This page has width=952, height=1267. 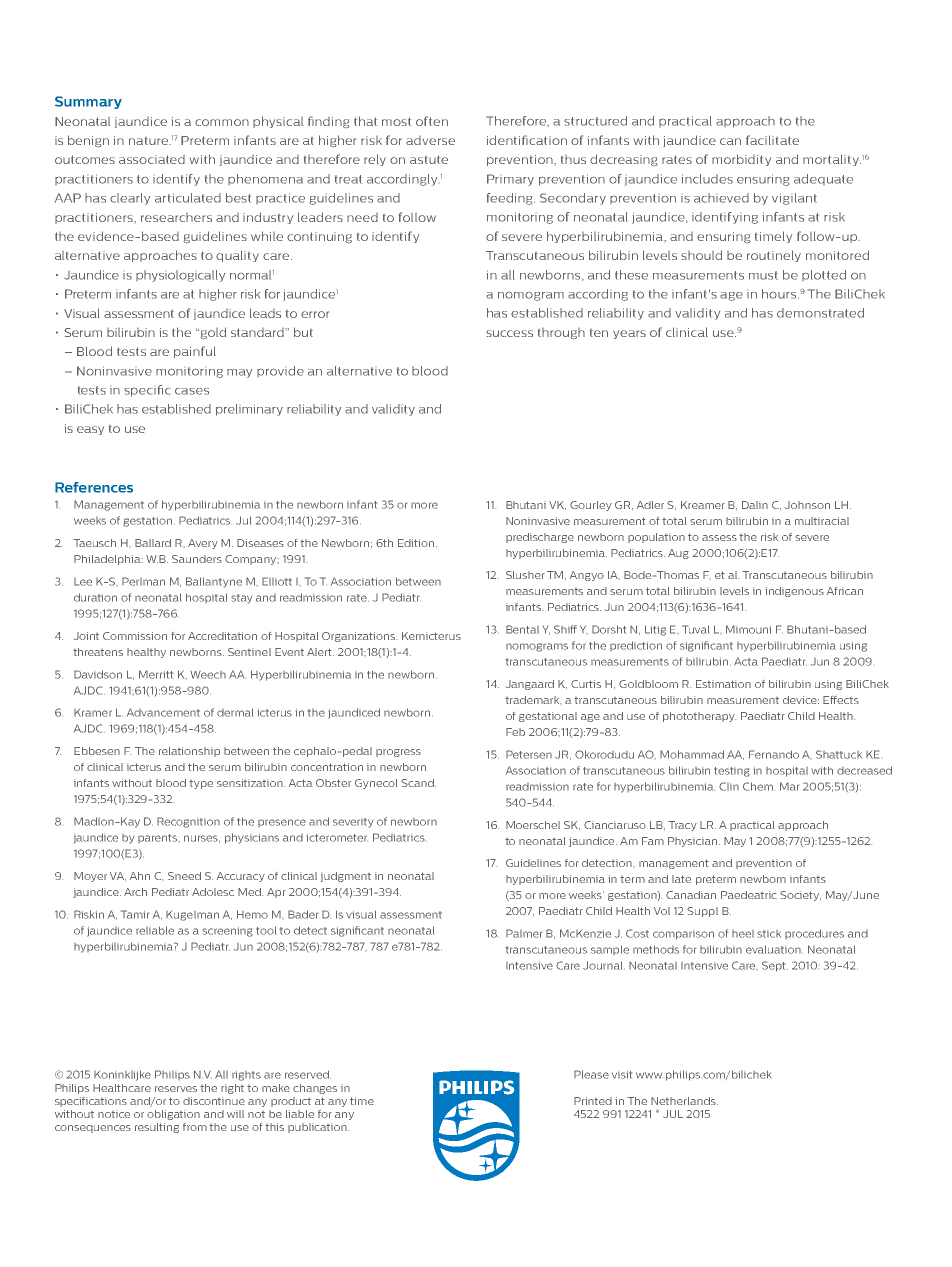 What do you see at coordinates (593, 1101) in the page?
I see `Printed` at bounding box center [593, 1101].
